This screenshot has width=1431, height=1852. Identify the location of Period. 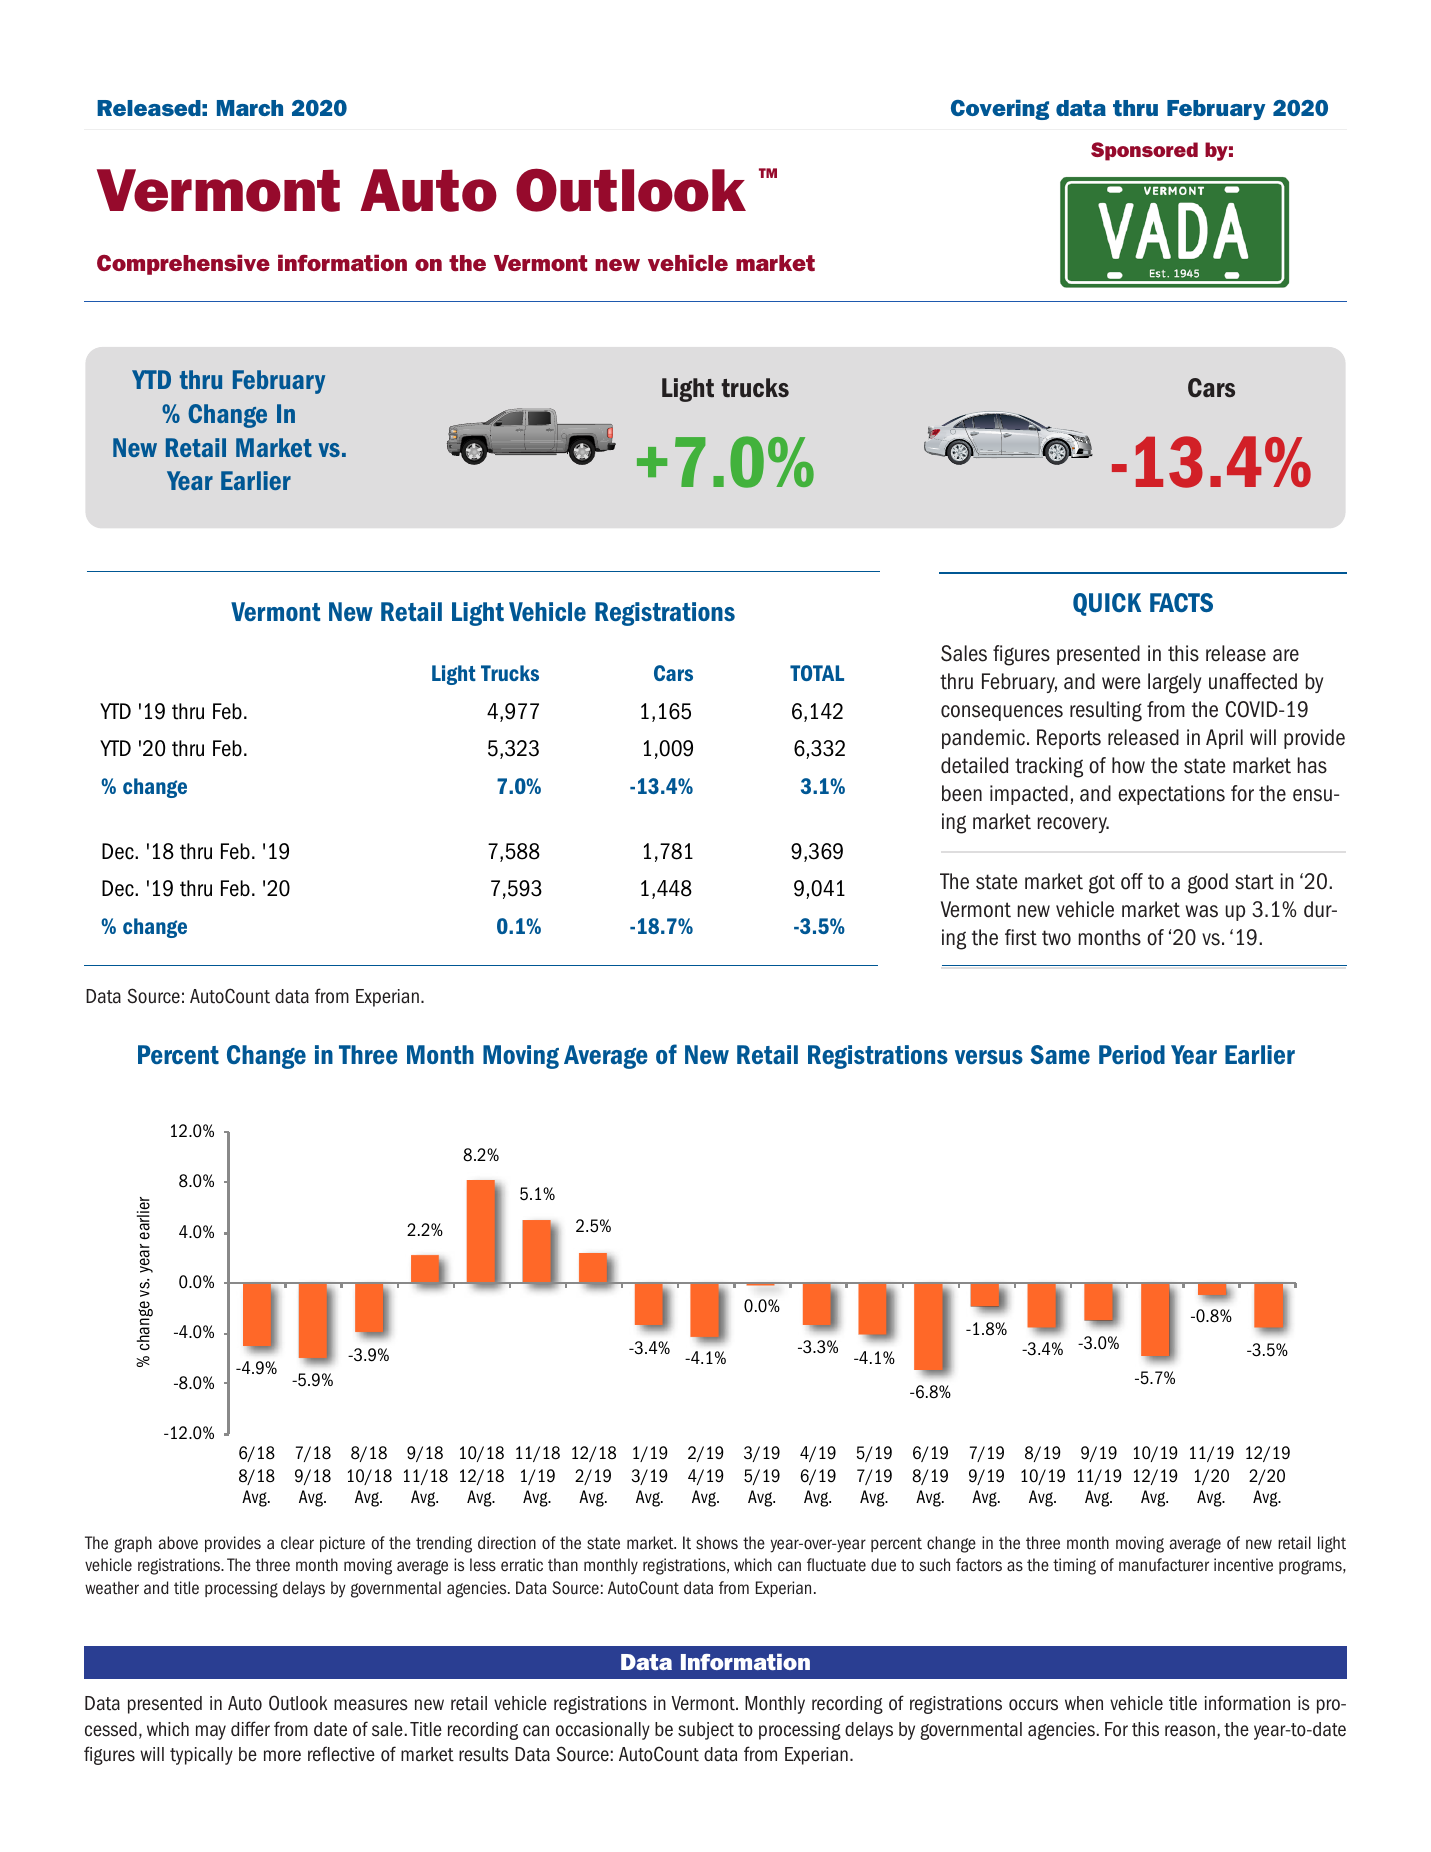
(1132, 1054).
